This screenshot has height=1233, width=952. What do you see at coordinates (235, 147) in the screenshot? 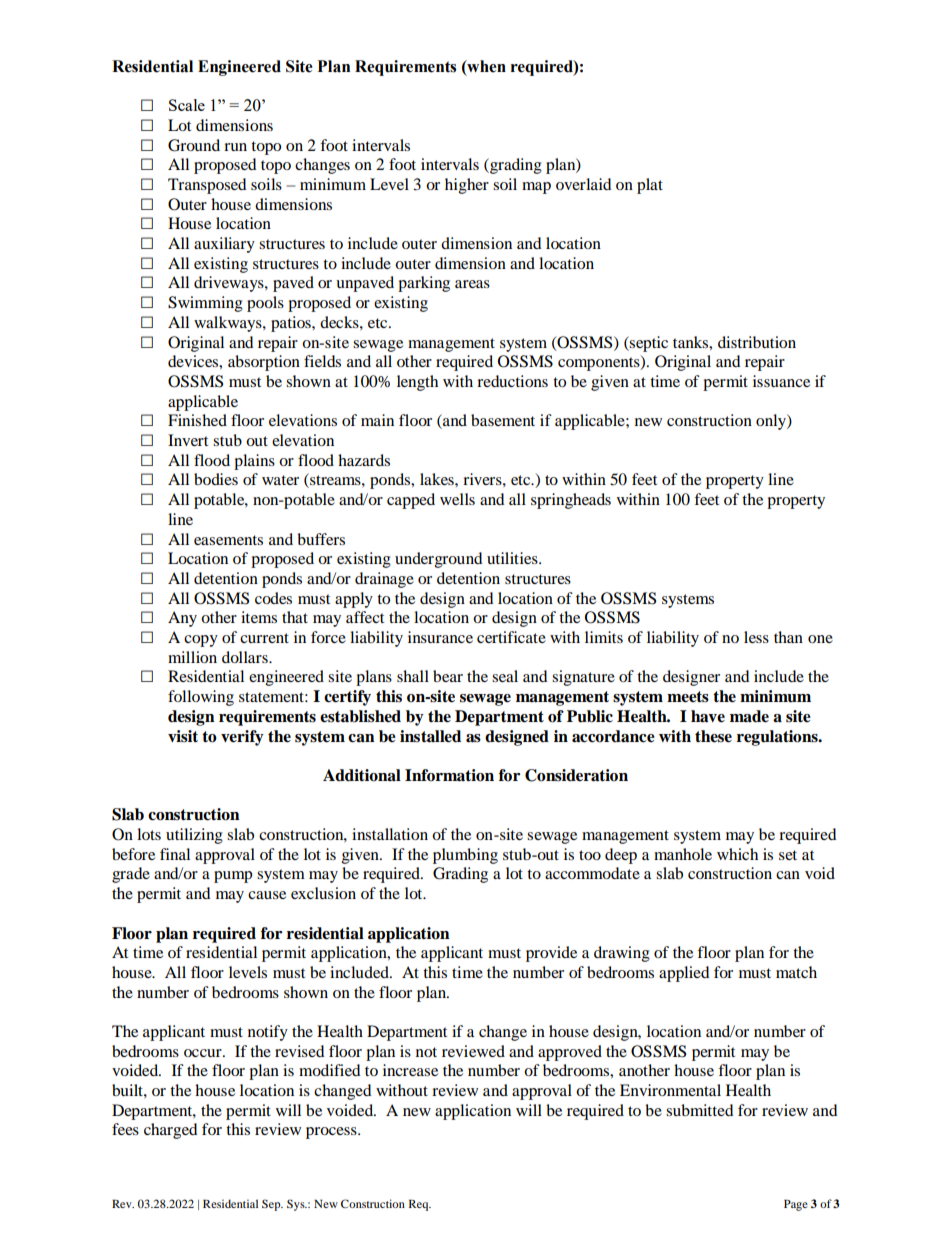
I see `run` at bounding box center [235, 147].
